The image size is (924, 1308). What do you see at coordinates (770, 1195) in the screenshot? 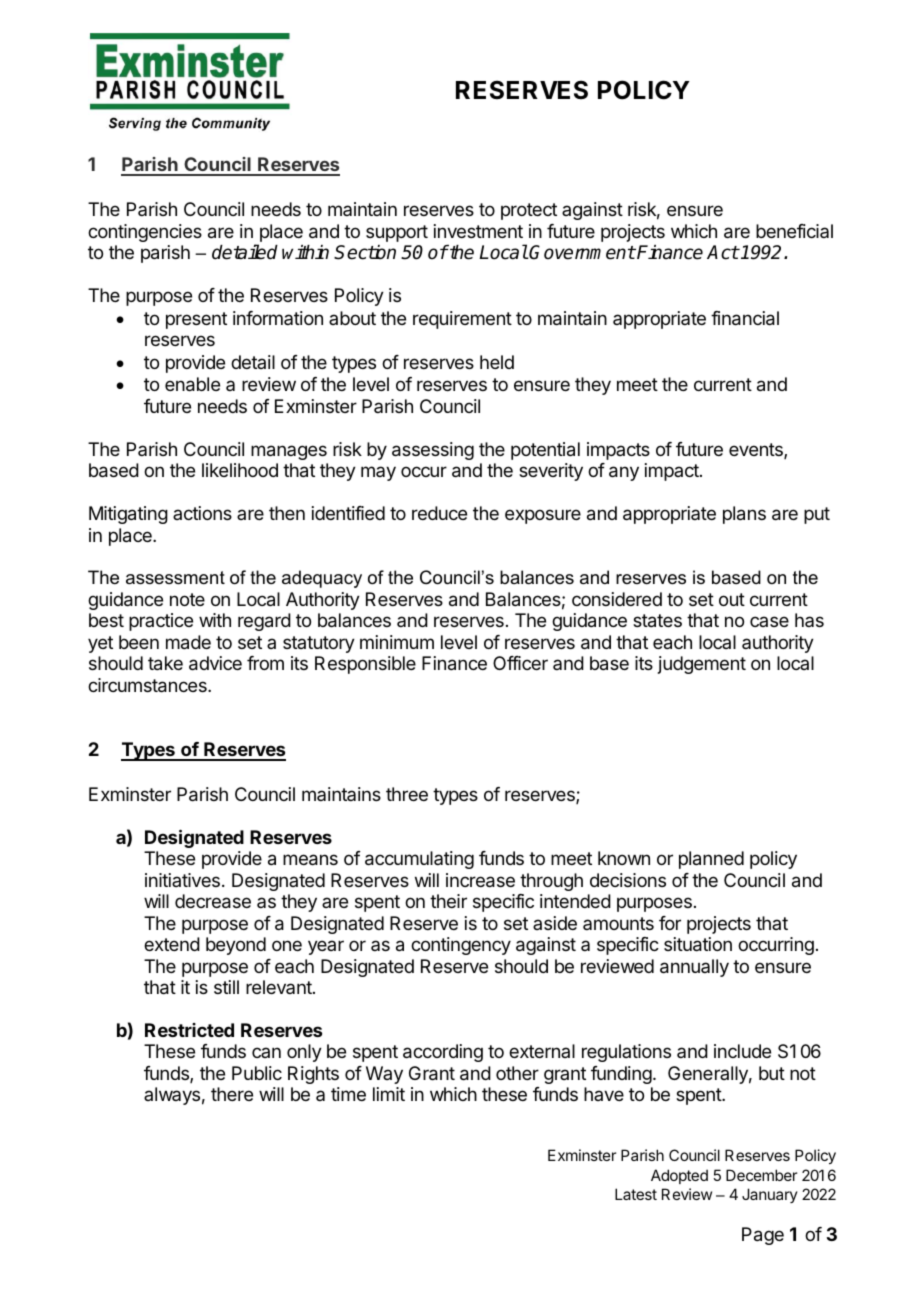
I see `January` at bounding box center [770, 1195].
